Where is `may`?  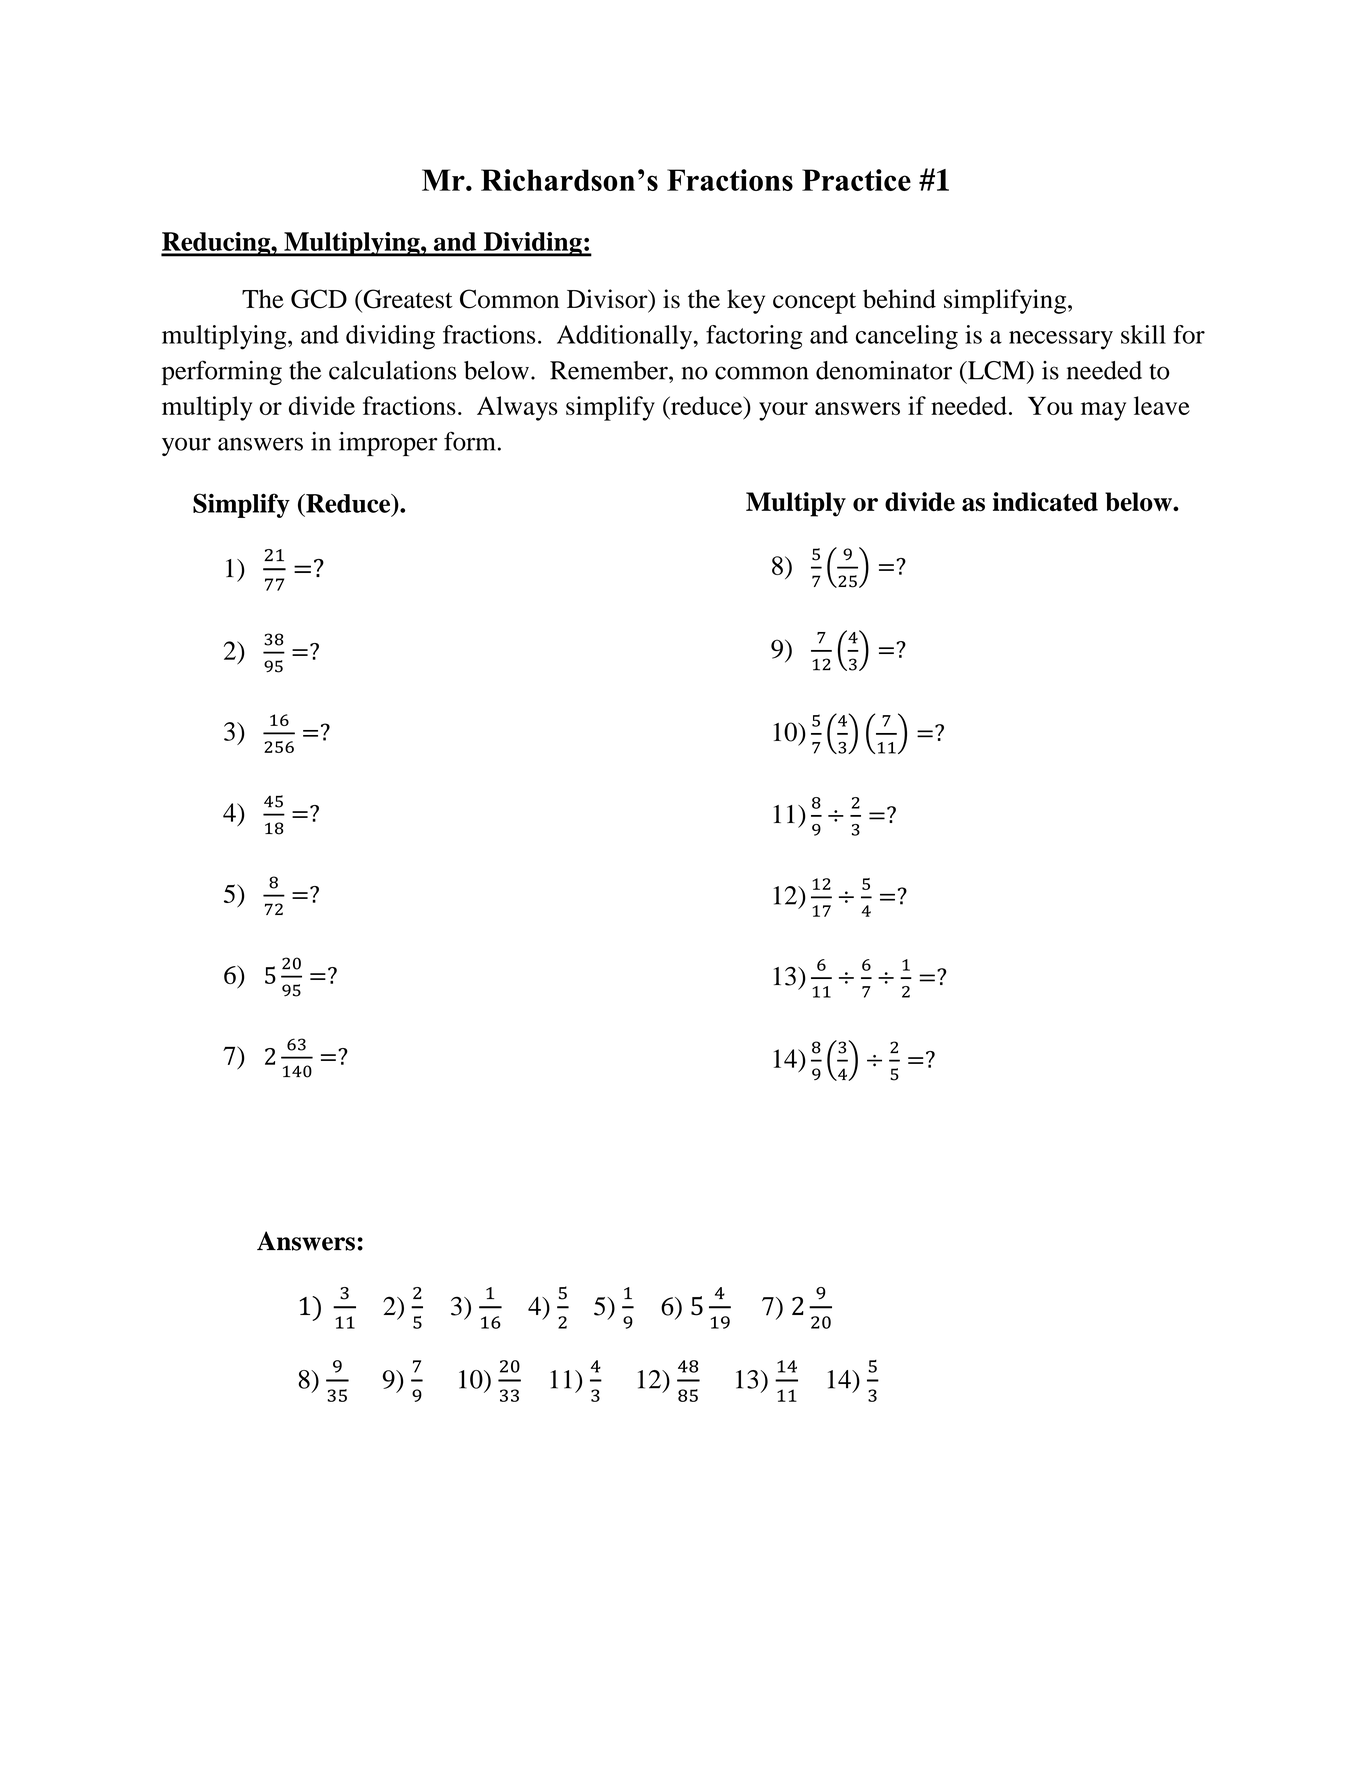 may is located at coordinates (1103, 411).
